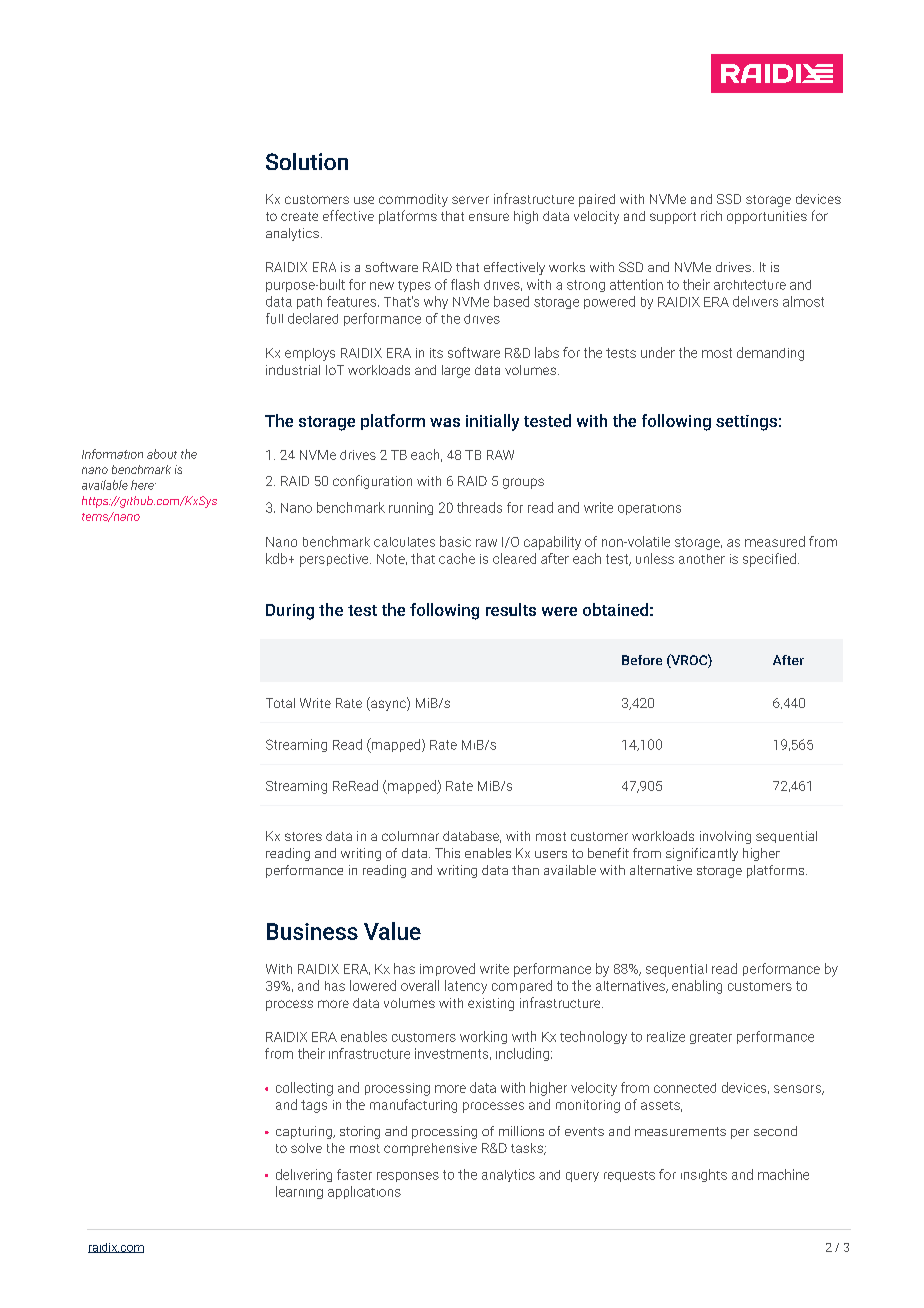 This page has width=924, height=1308. I want to click on columnar, so click(410, 836).
